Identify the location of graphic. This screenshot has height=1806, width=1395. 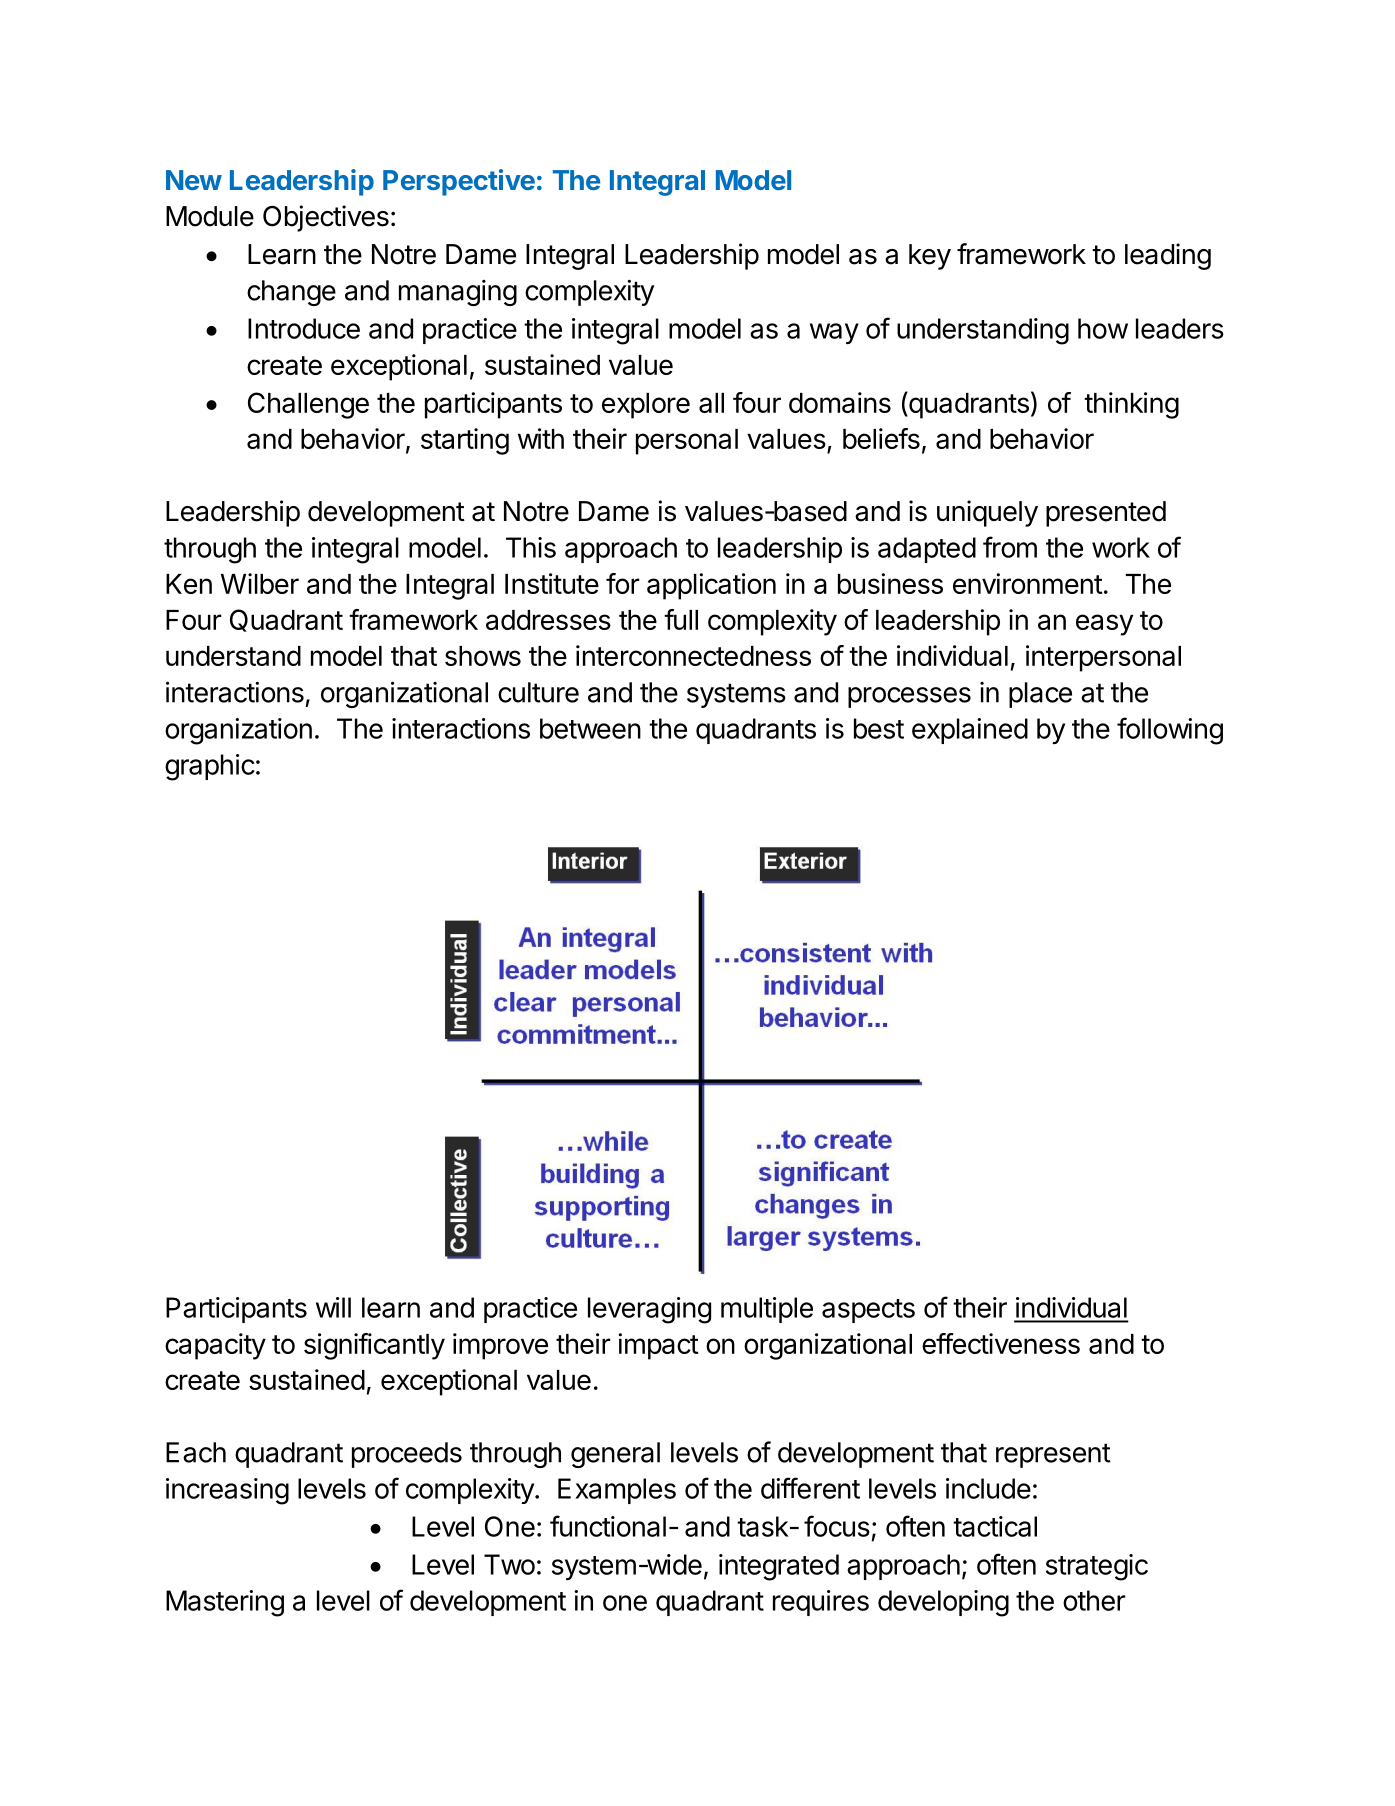
(210, 767).
